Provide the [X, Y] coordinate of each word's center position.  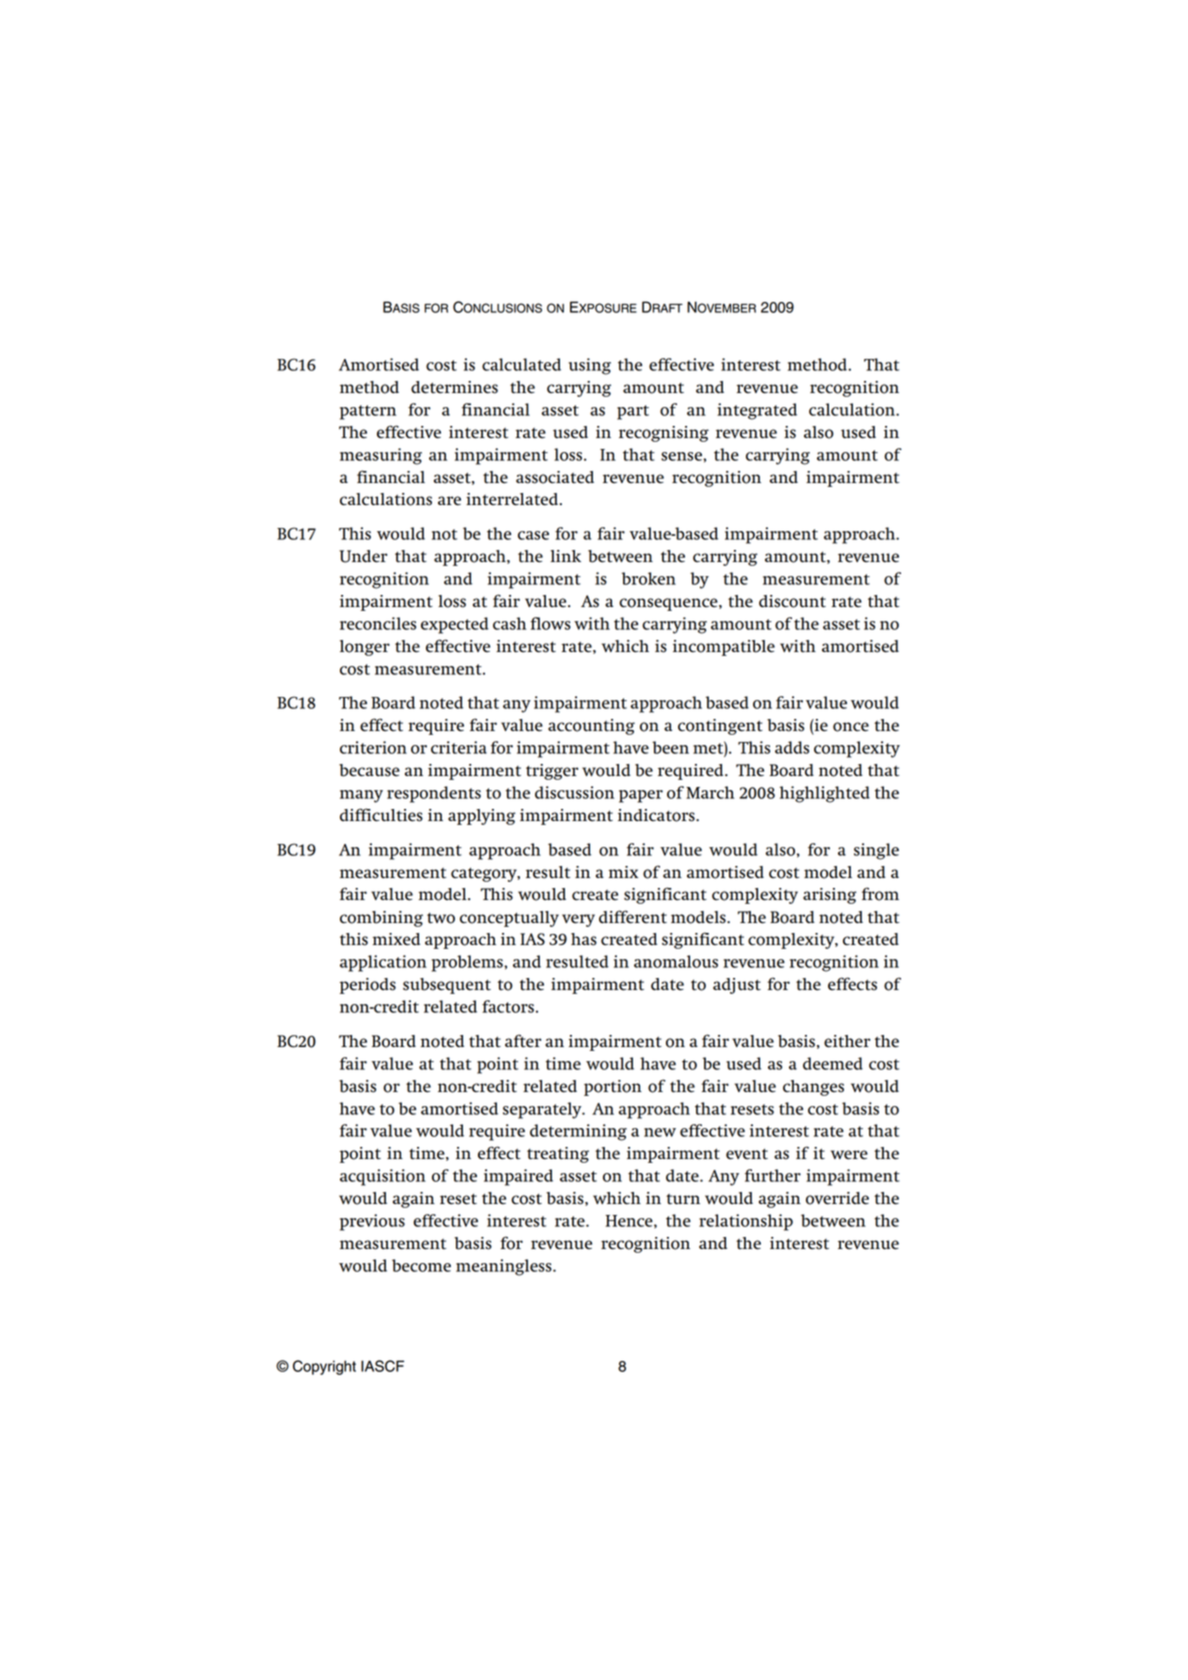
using [590, 366]
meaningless [505, 1267]
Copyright [324, 1367]
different [633, 917]
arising [829, 896]
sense [682, 456]
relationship [746, 1222]
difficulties [381, 815]
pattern [368, 412]
